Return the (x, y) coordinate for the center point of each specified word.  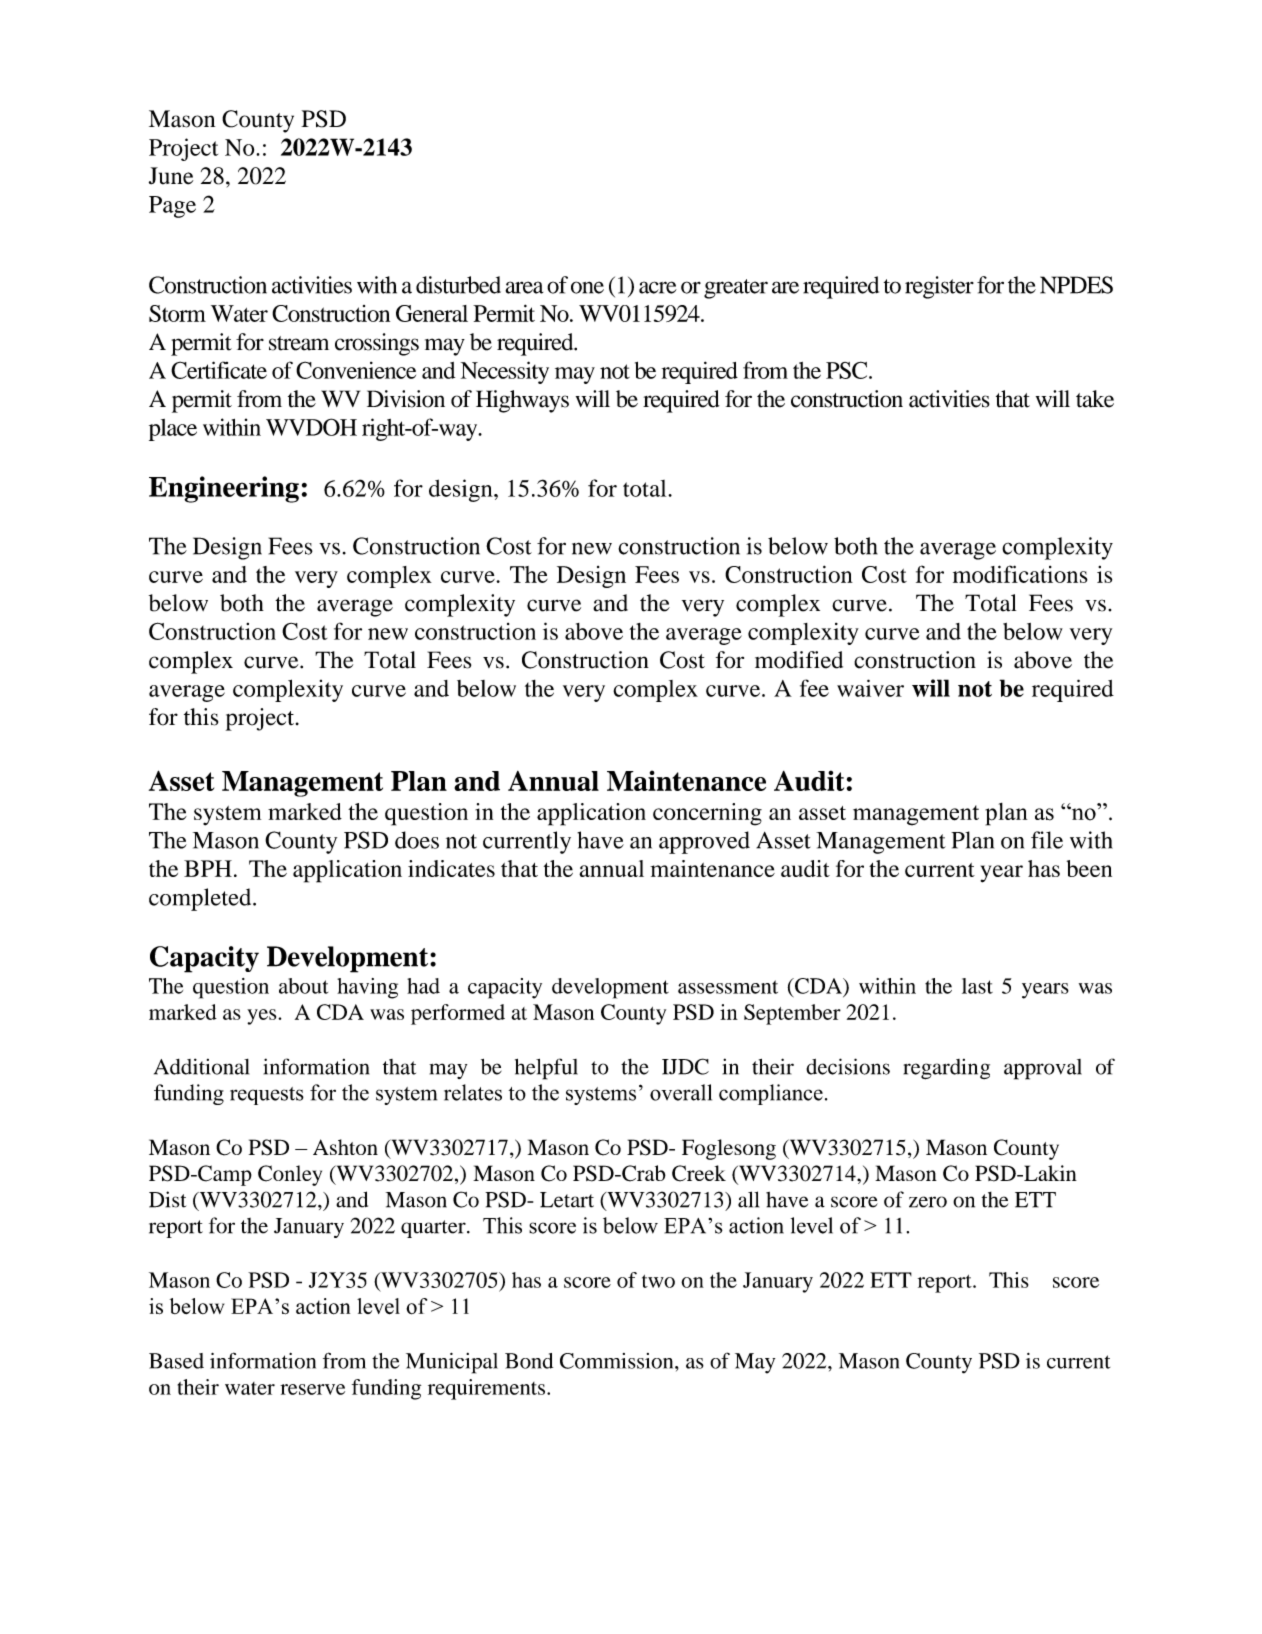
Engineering (224, 489)
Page (172, 207)
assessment (728, 987)
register (939, 287)
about (303, 986)
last (977, 986)
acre (658, 287)
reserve (312, 1389)
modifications (1020, 574)
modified (799, 660)
